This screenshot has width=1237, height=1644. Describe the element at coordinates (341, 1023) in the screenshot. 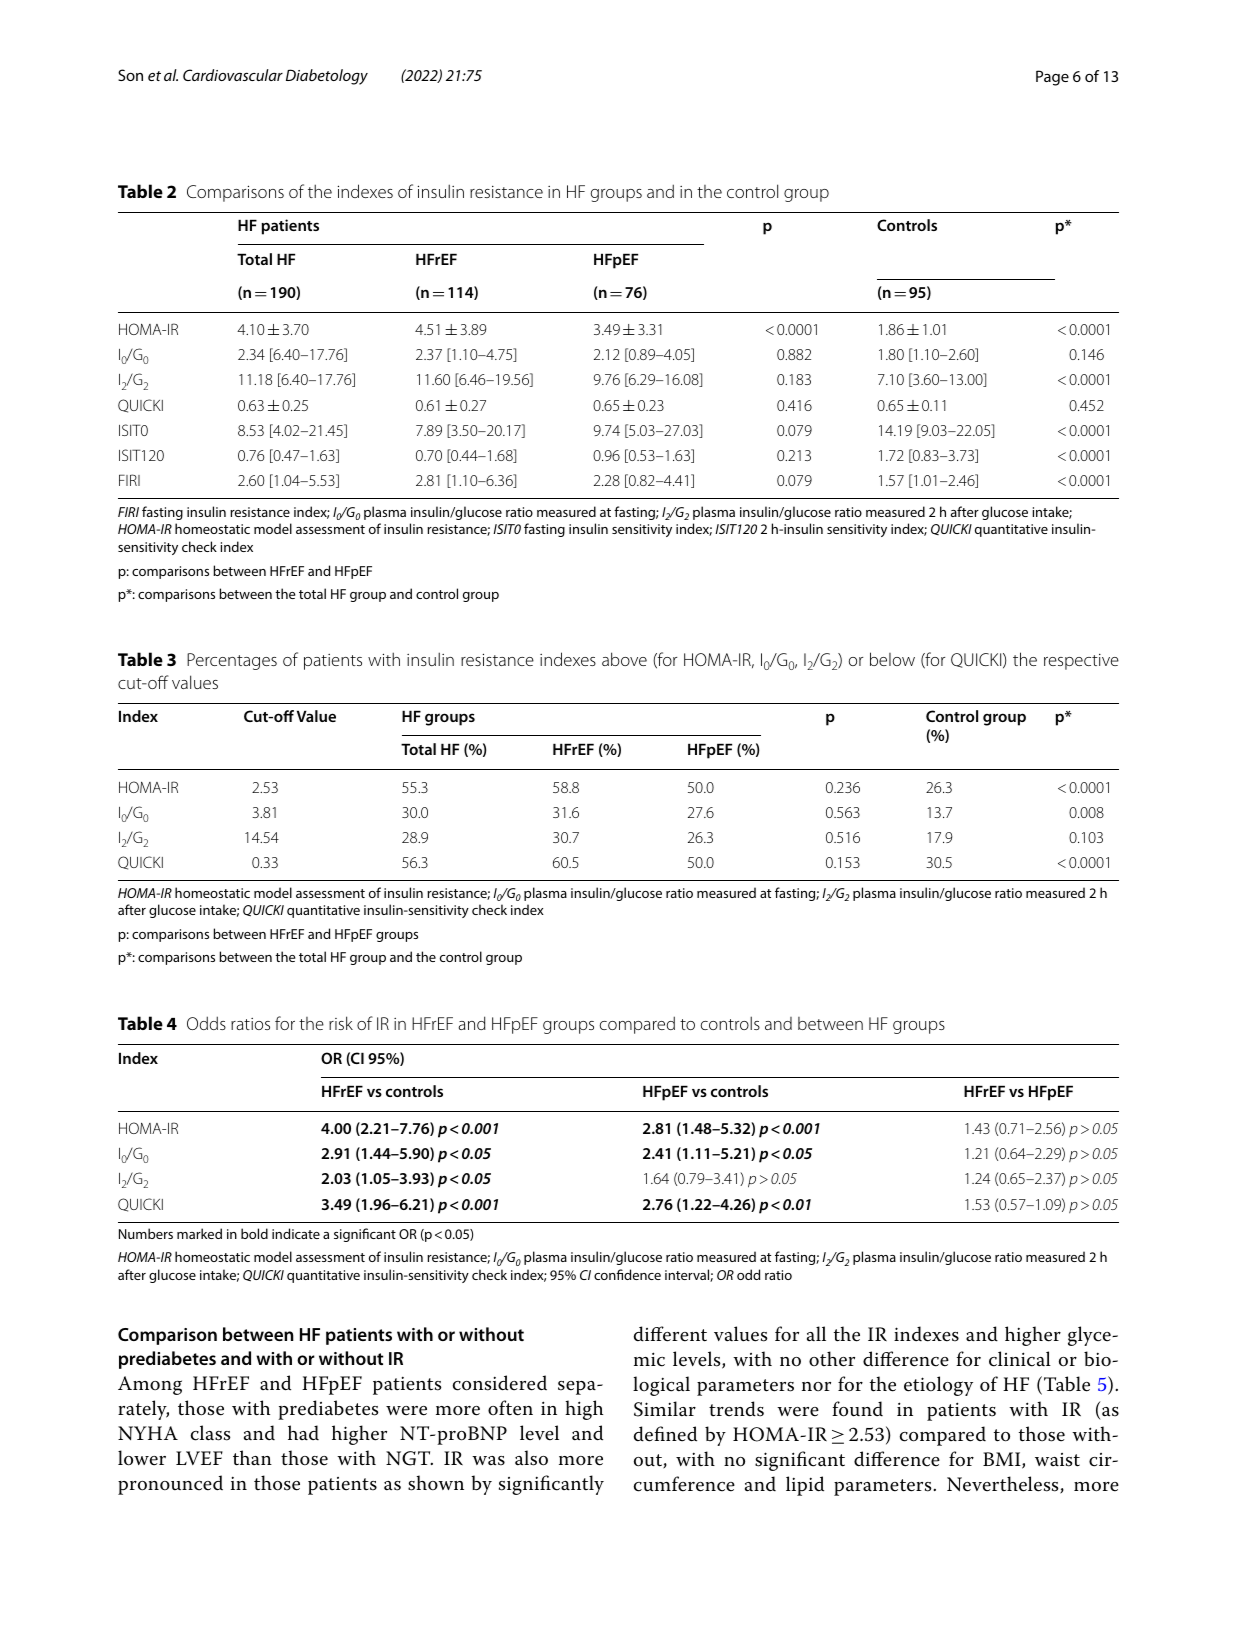

I see `risk` at that location.
